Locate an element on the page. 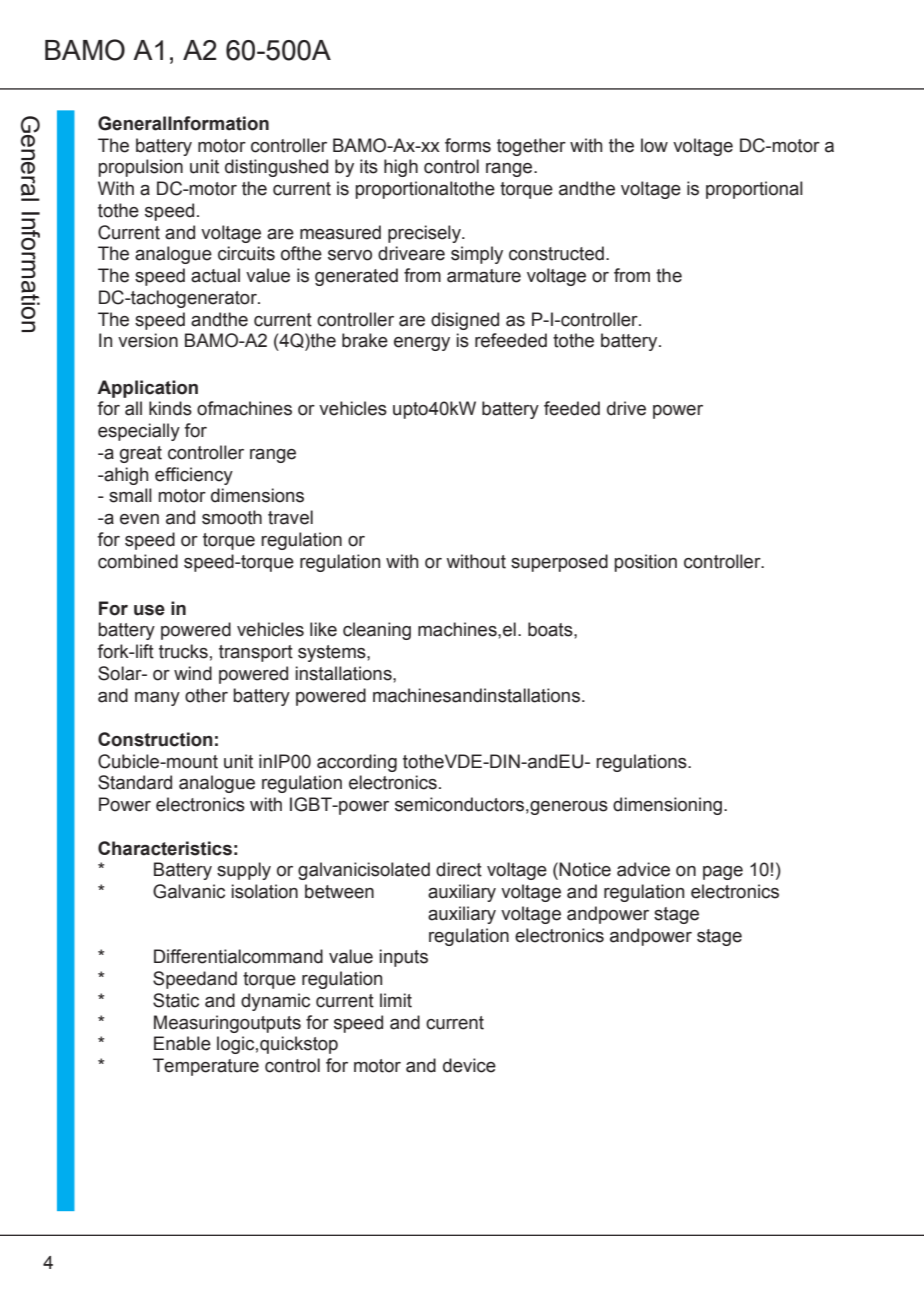 This document has width=924, height=1308. advice is located at coordinates (643, 869).
